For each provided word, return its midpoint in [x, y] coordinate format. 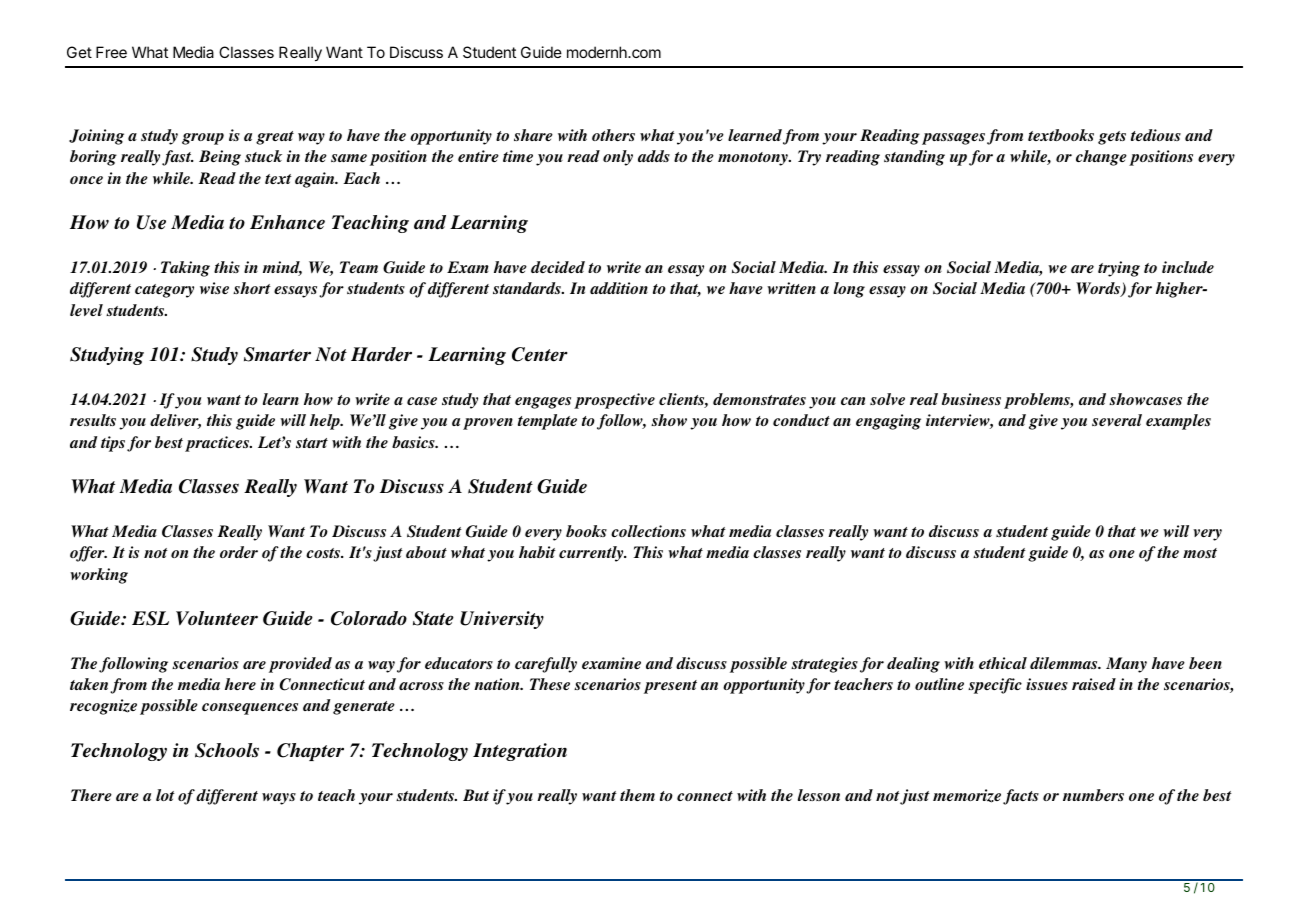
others [613, 135]
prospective [614, 401]
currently [592, 554]
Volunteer [217, 618]
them [637, 795]
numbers [1093, 795]
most [1200, 553]
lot [165, 795]
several [1117, 420]
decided [558, 267]
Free [111, 52]
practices [218, 444]
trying [1119, 269]
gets [1112, 138]
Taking [185, 269]
